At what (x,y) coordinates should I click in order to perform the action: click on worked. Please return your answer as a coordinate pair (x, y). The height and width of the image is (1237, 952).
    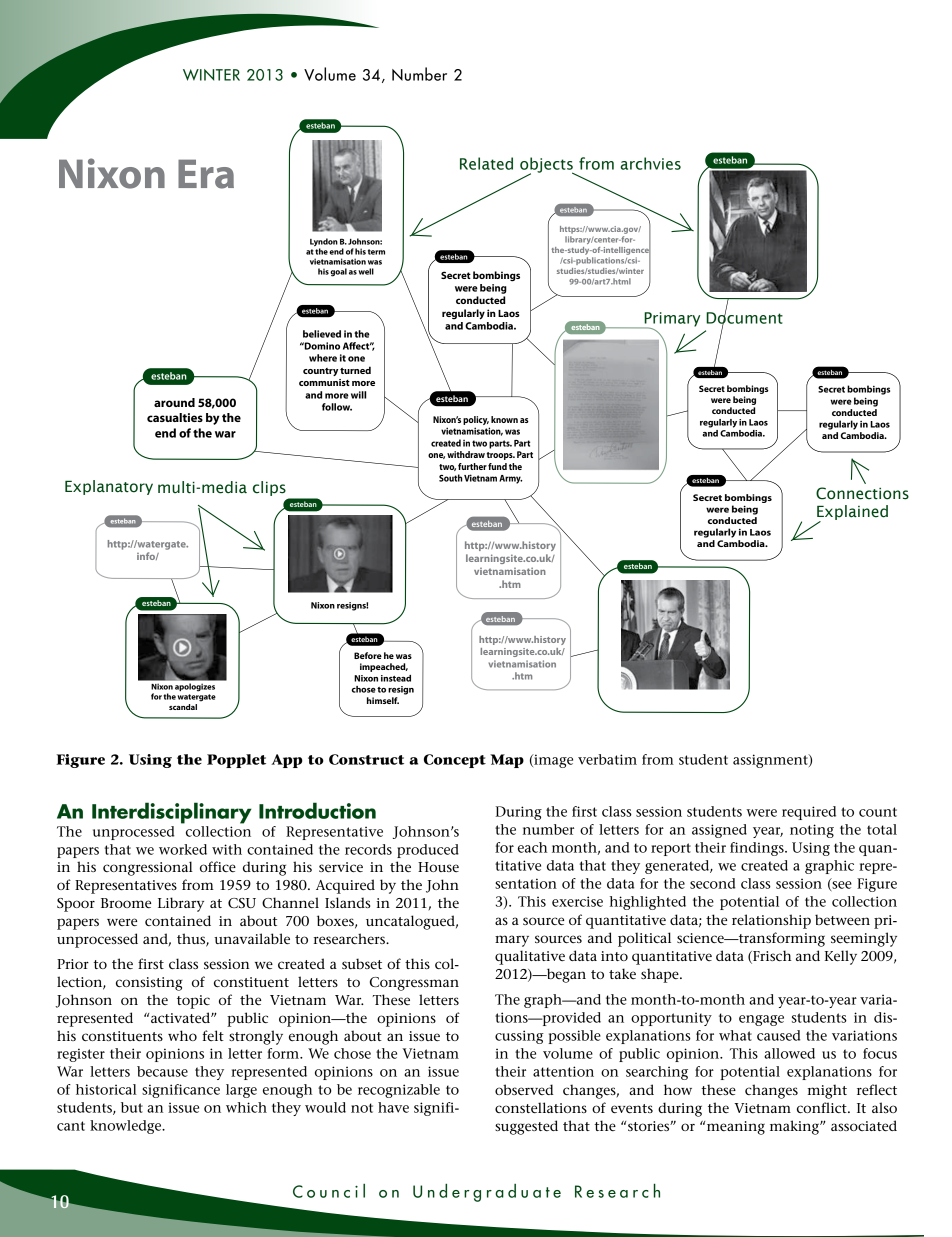
    Looking at the image, I should click on (183, 849).
